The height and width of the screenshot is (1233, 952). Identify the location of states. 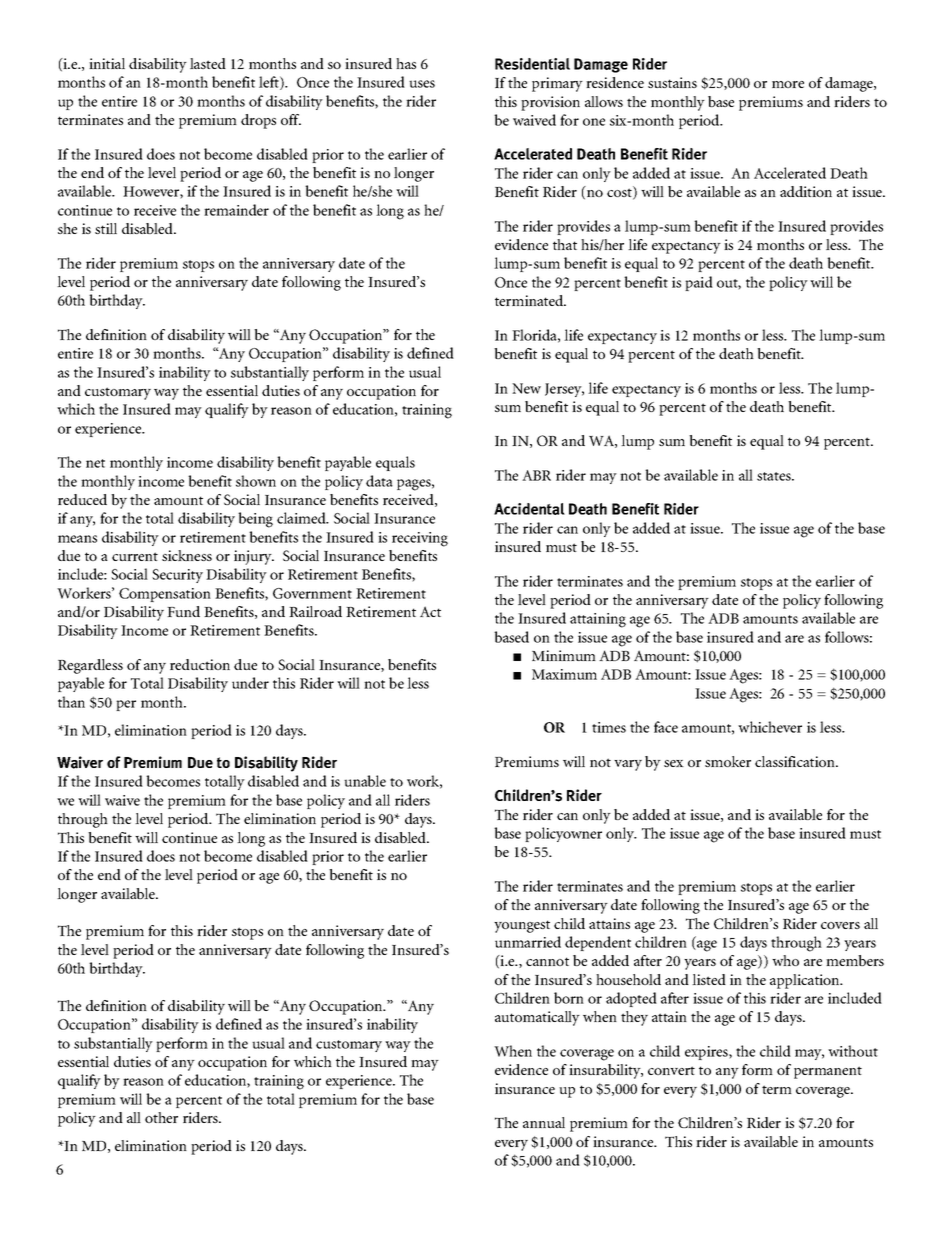
(775, 476).
